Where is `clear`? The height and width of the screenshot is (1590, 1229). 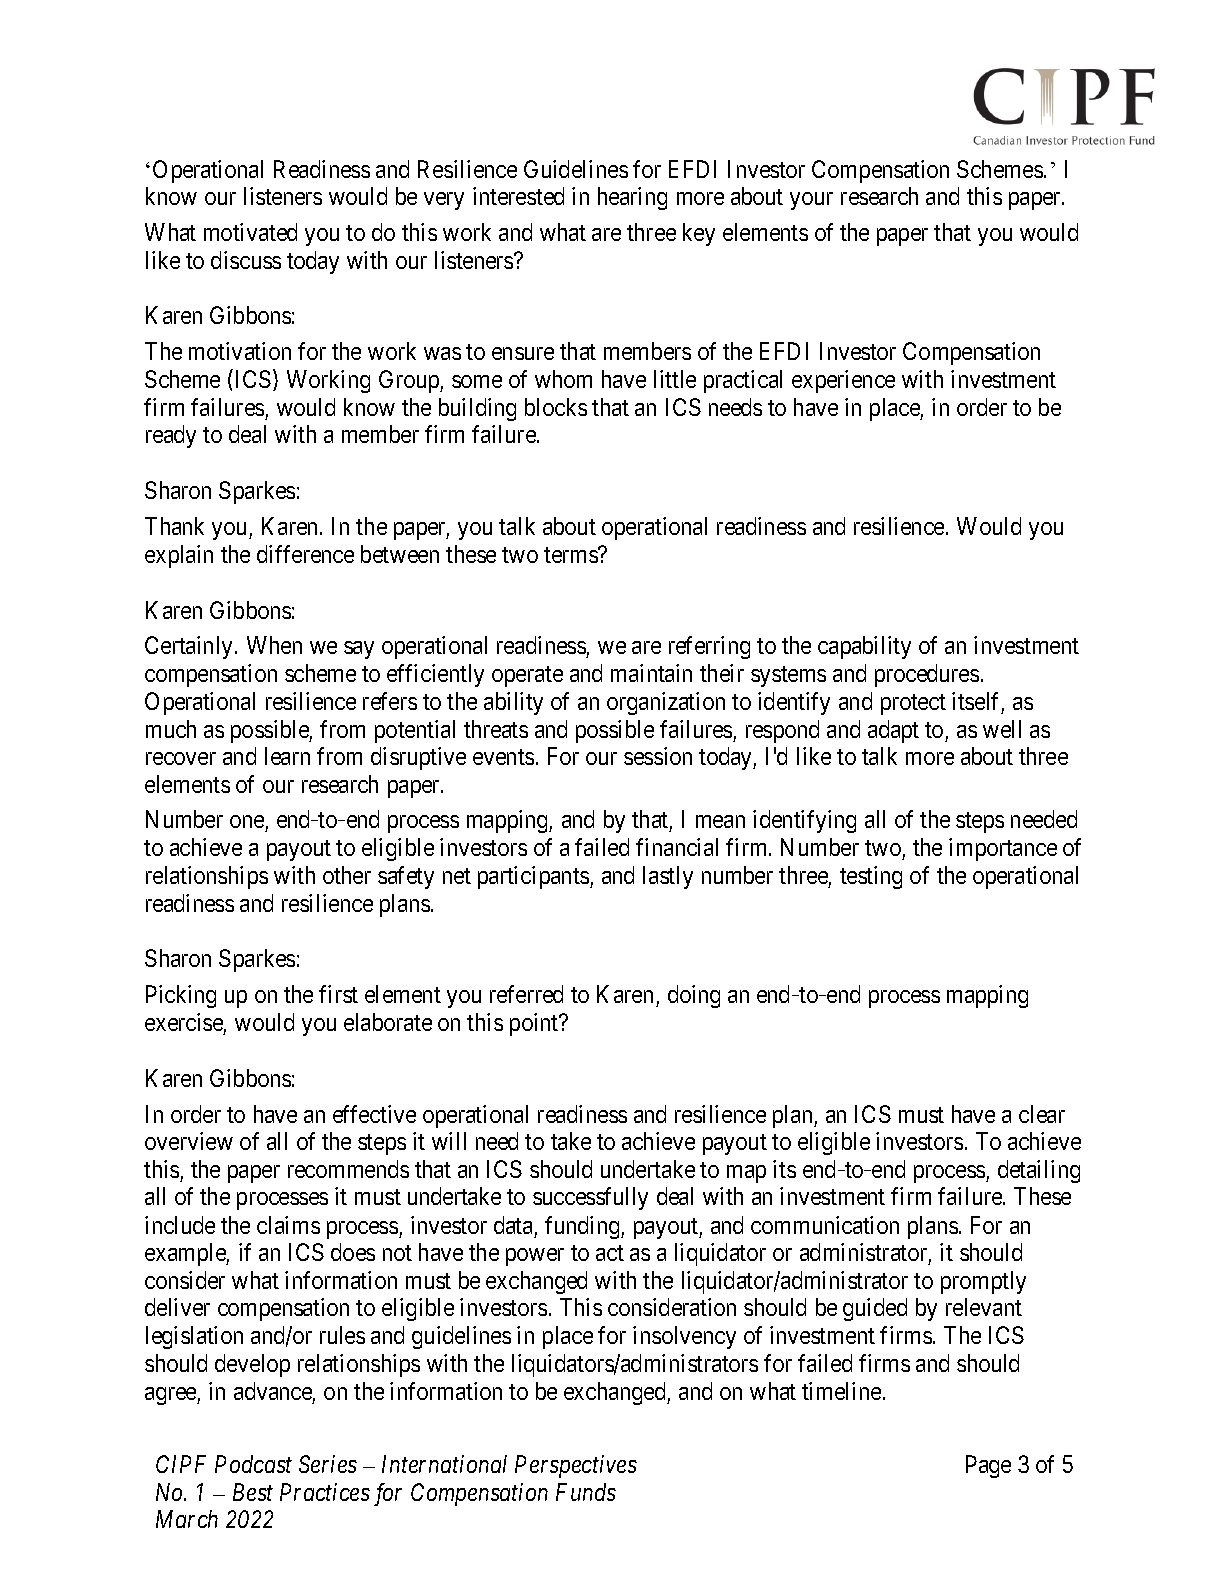
clear is located at coordinates (1042, 1114).
